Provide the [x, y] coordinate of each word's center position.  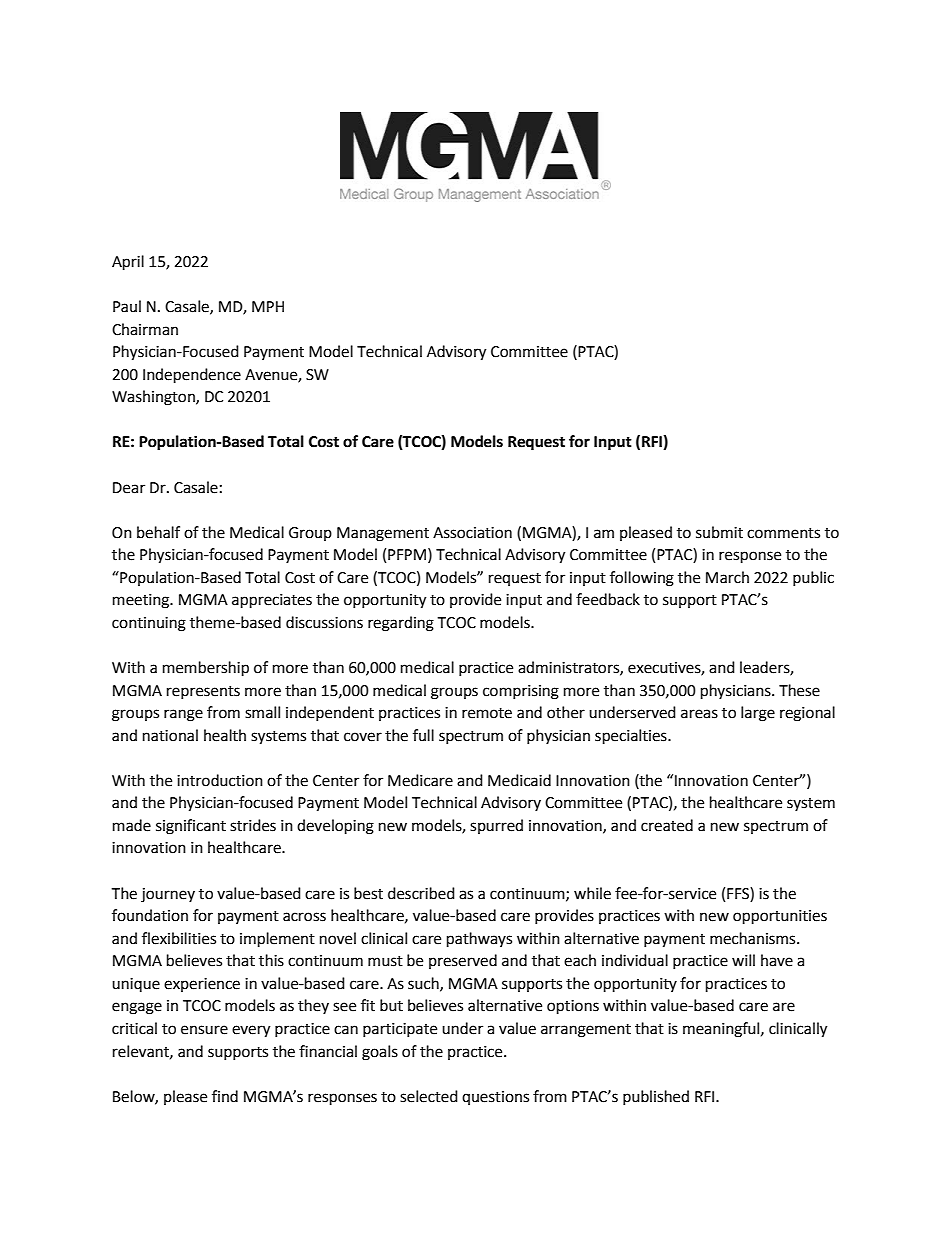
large [758, 714]
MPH [268, 306]
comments [783, 533]
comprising [521, 692]
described [421, 893]
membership [206, 669]
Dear [129, 488]
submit [719, 532]
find [225, 1096]
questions [495, 1098]
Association [472, 533]
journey [168, 895]
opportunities [780, 917]
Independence [192, 376]
